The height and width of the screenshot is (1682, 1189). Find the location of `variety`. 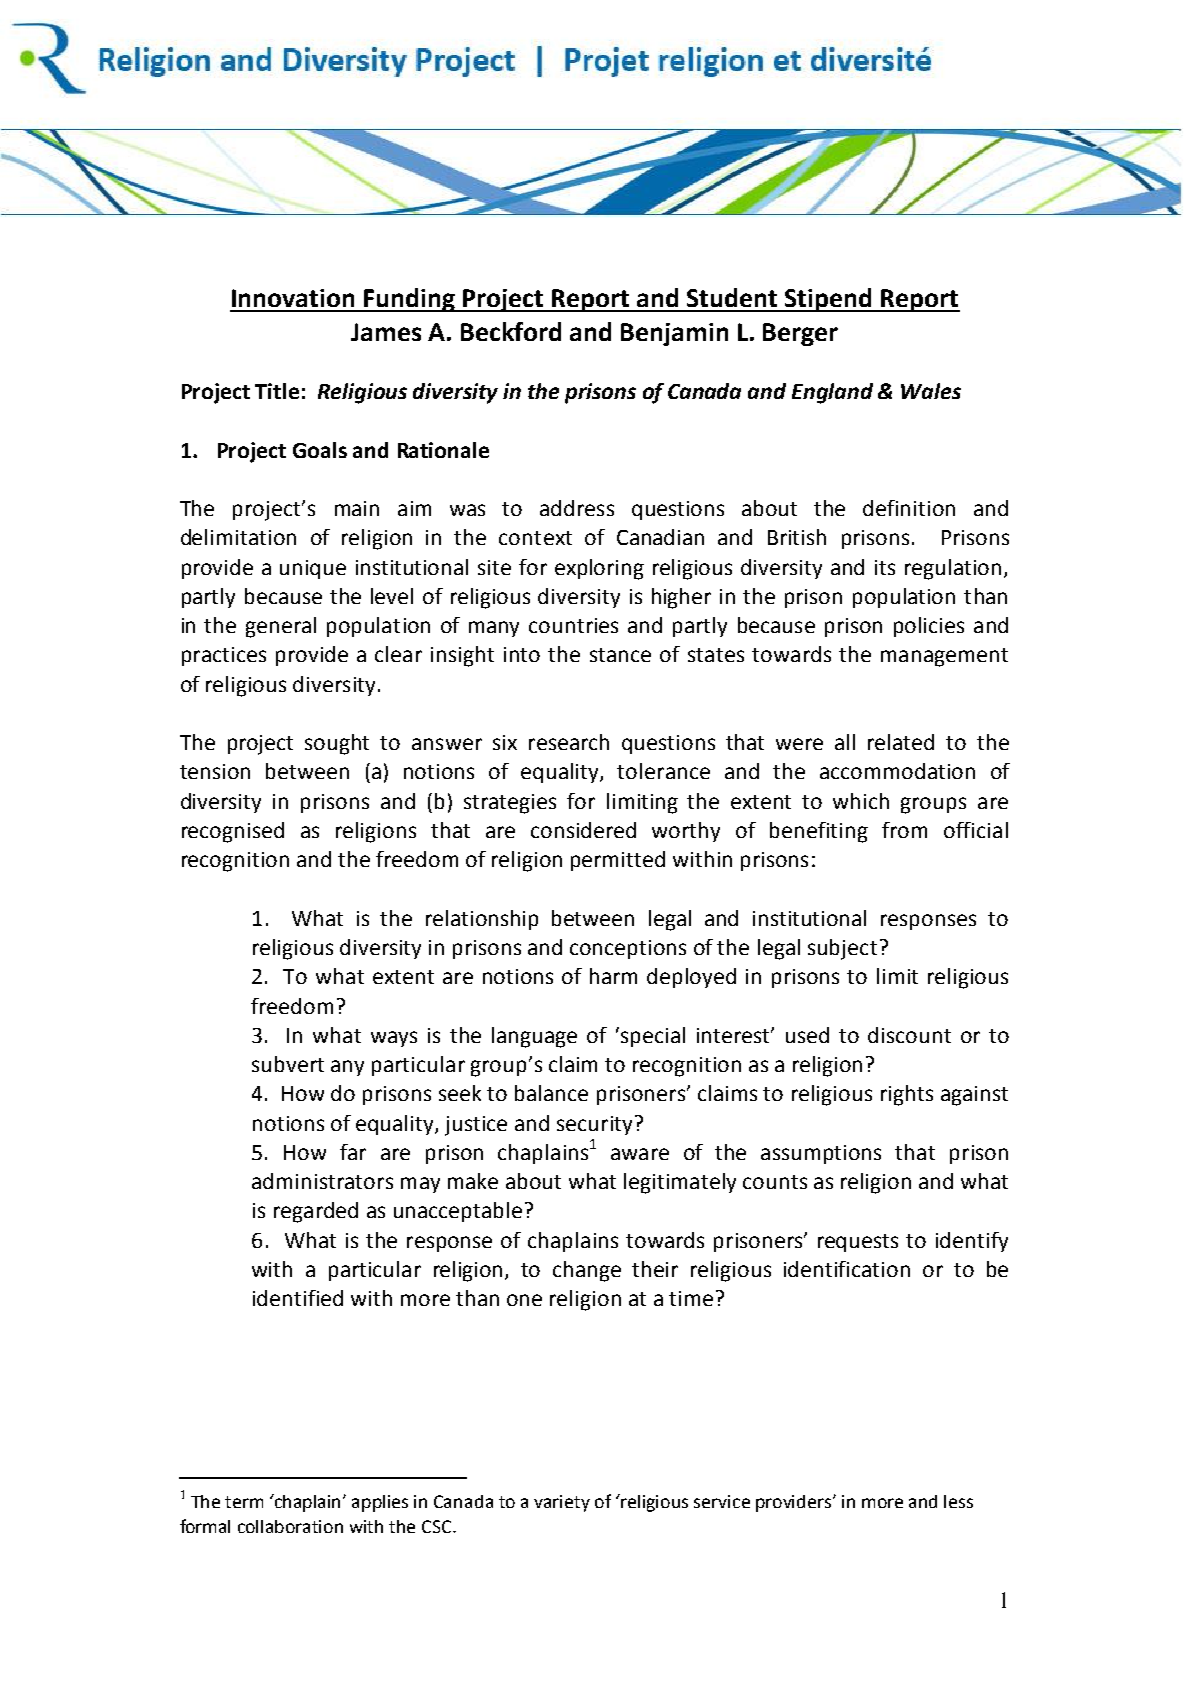

variety is located at coordinates (562, 1503).
